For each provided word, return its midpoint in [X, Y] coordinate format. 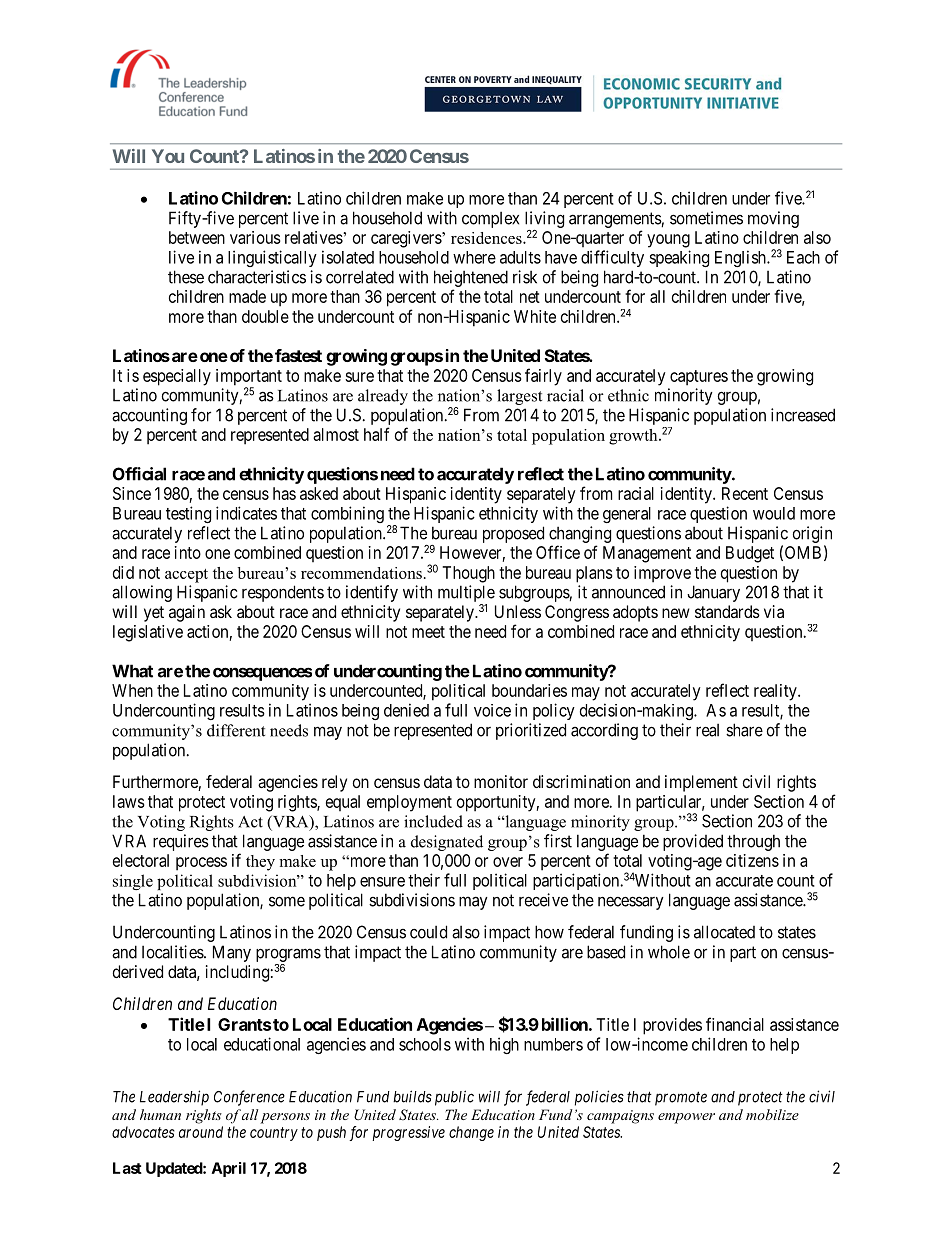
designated [447, 843]
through [753, 842]
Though [468, 574]
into [188, 552]
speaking [679, 258]
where [474, 257]
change [471, 1133]
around [201, 1132]
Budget [750, 554]
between [197, 237]
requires [181, 842]
